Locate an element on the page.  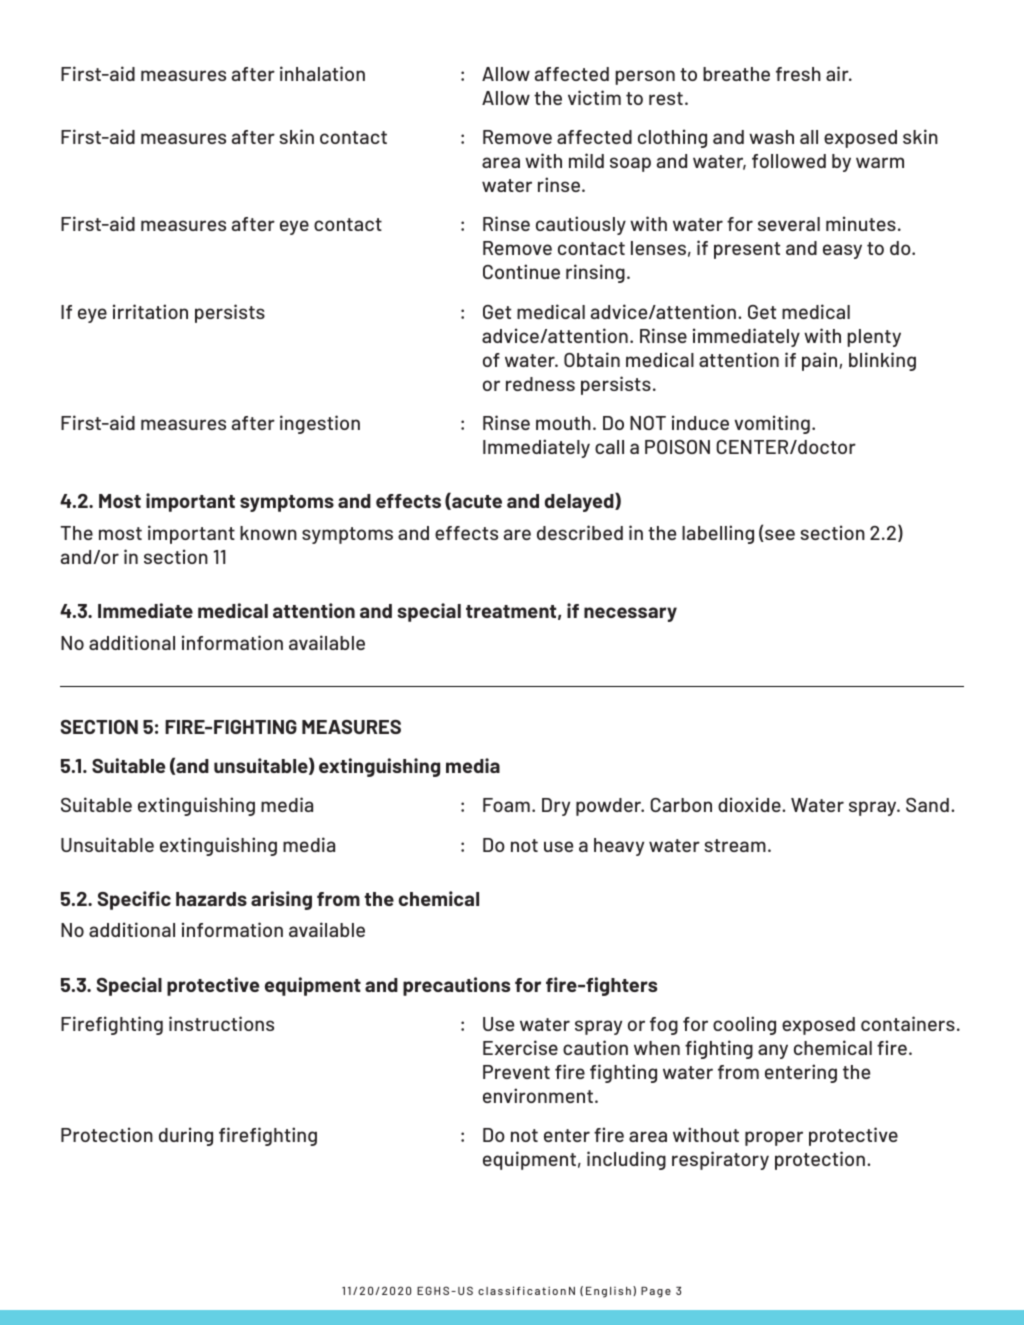
air is located at coordinates (838, 73).
